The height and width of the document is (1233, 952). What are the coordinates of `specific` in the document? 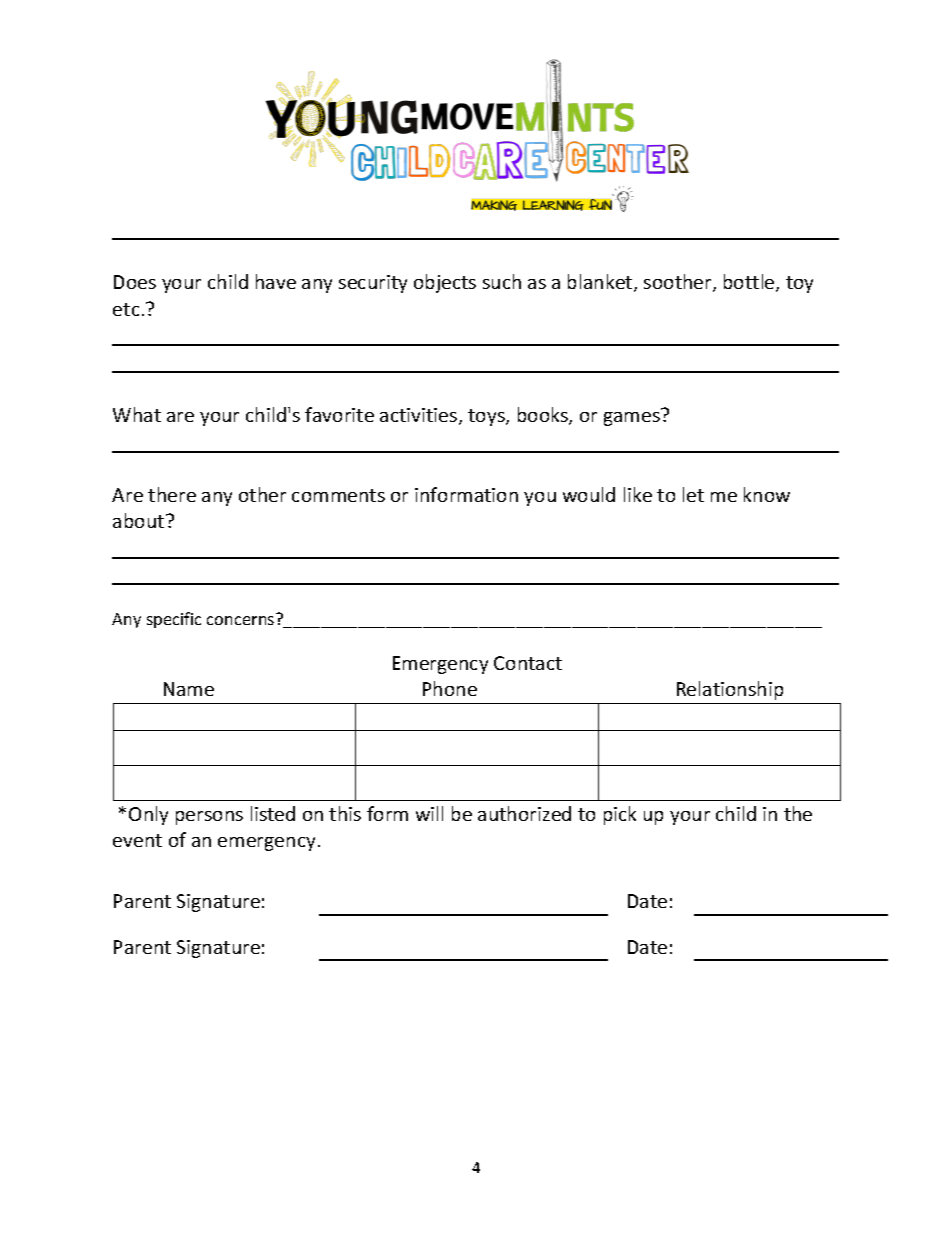 It's located at (174, 620).
